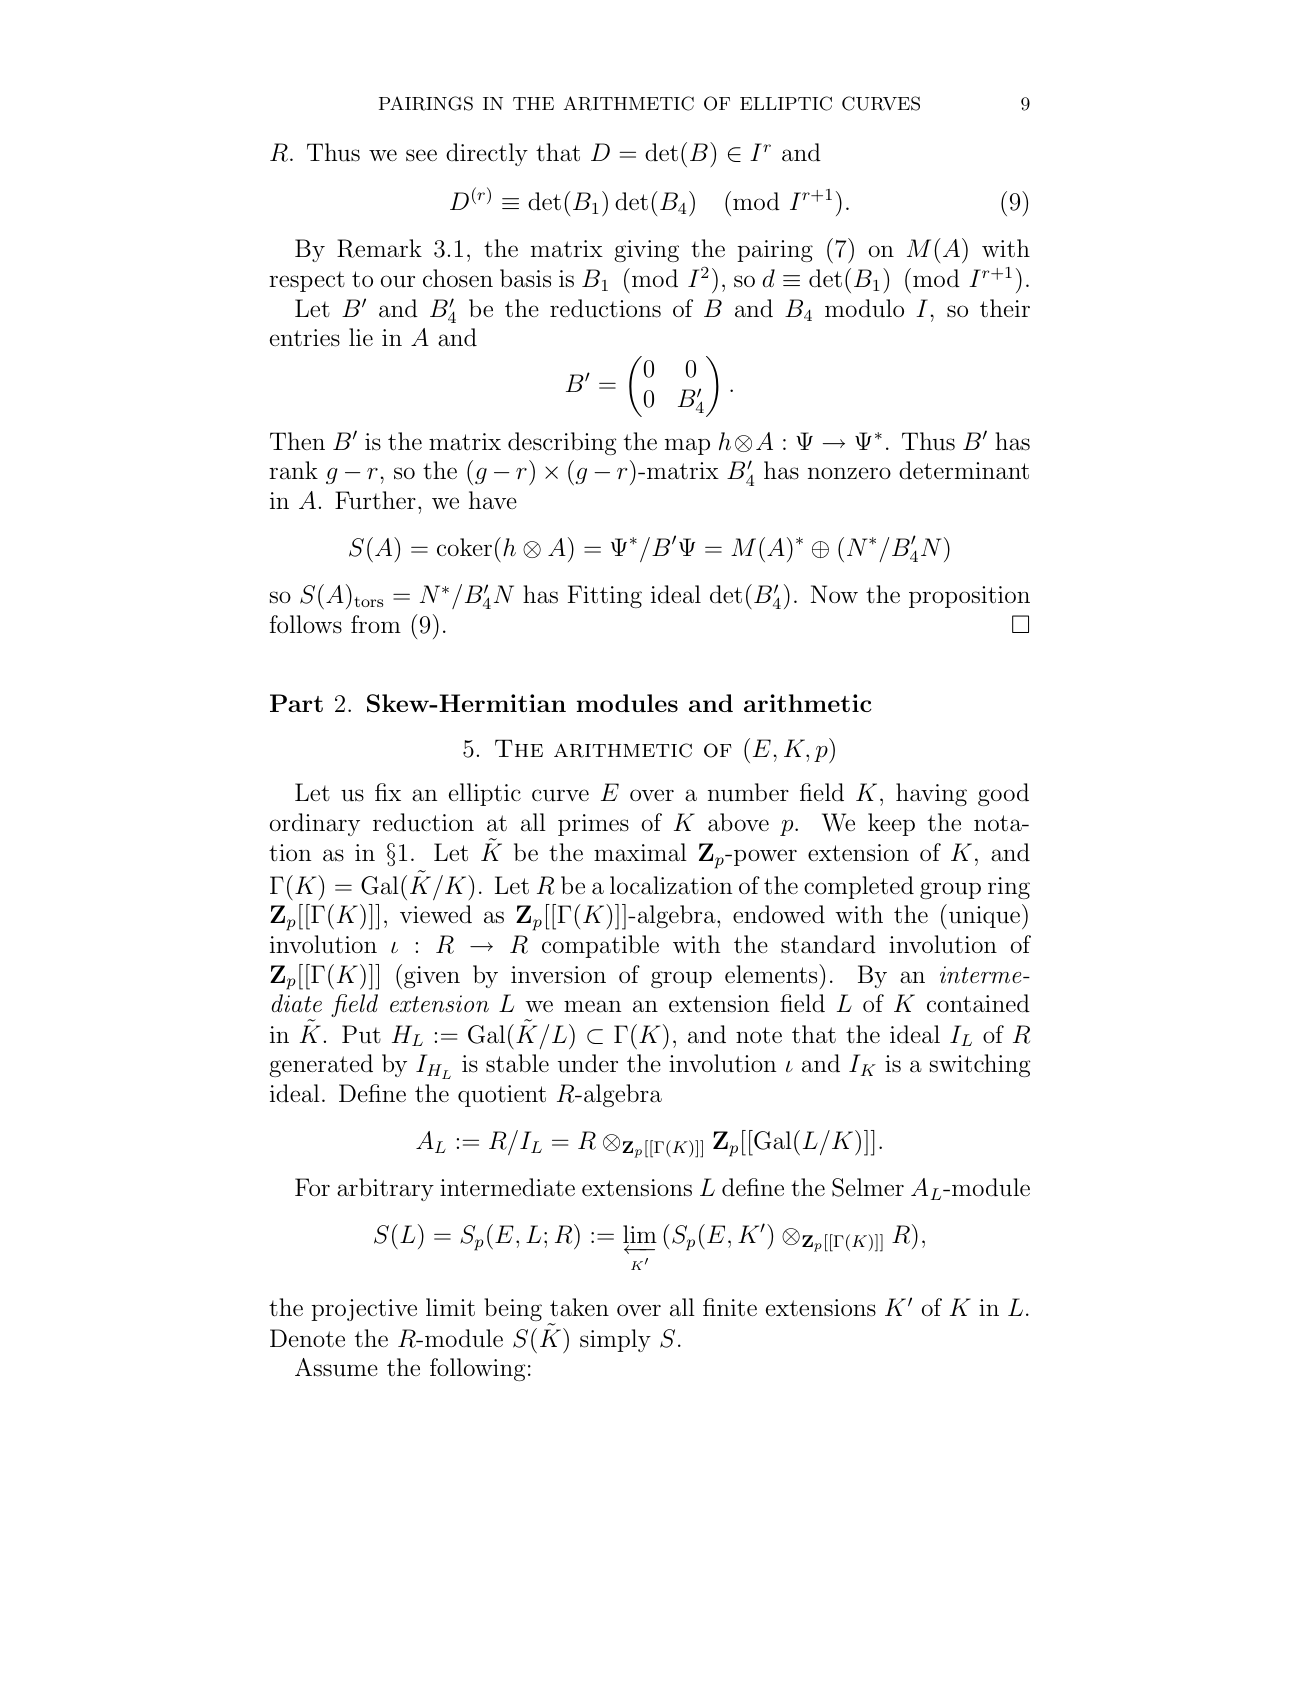 The height and width of the page is (1683, 1300). Describe the element at coordinates (615, 1340) in the page. I see `simply` at that location.
